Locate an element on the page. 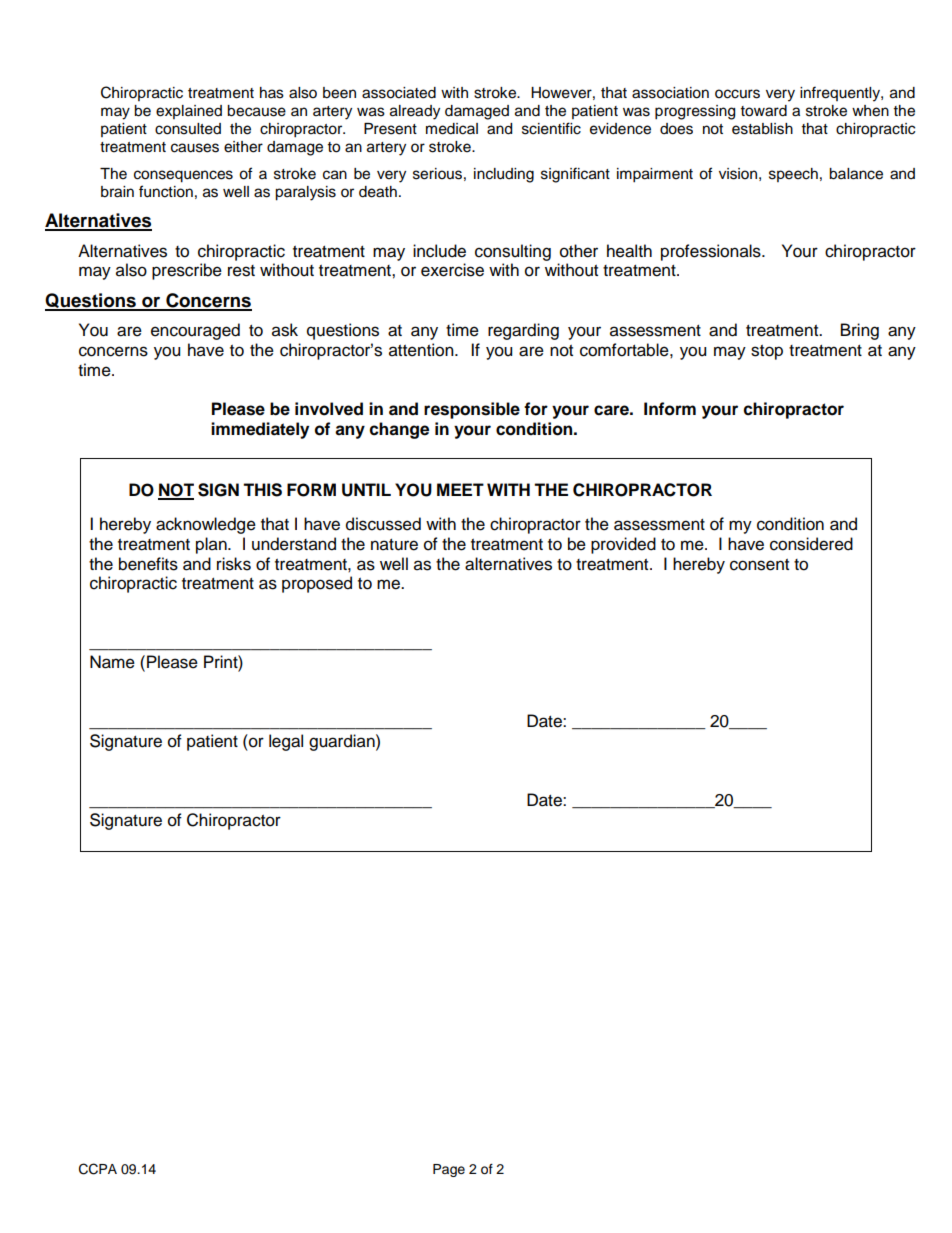 Image resolution: width=952 pixels, height=1233 pixels. considered is located at coordinates (811, 544).
